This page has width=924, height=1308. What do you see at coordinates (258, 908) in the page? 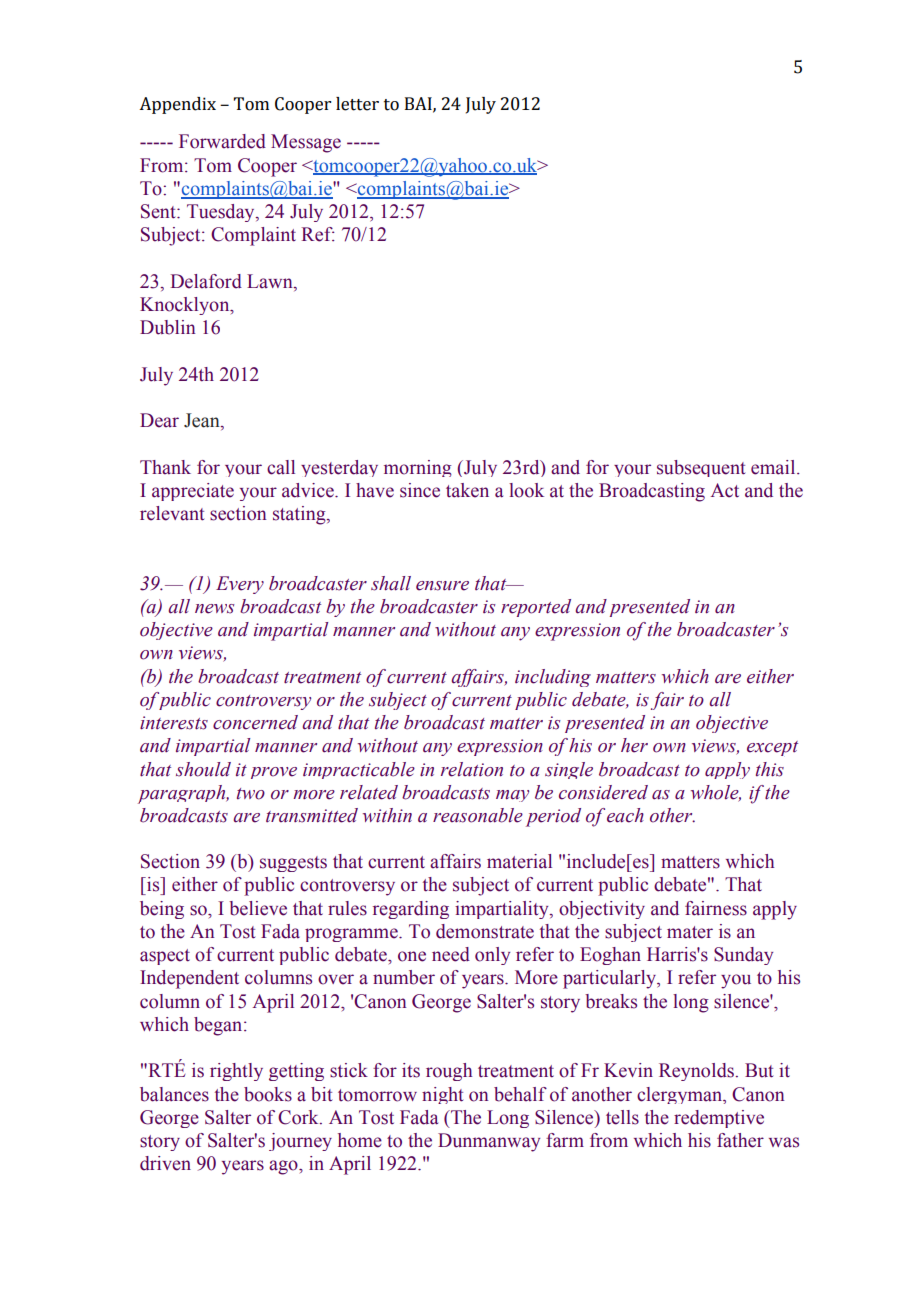
I see `believe` at bounding box center [258, 908].
